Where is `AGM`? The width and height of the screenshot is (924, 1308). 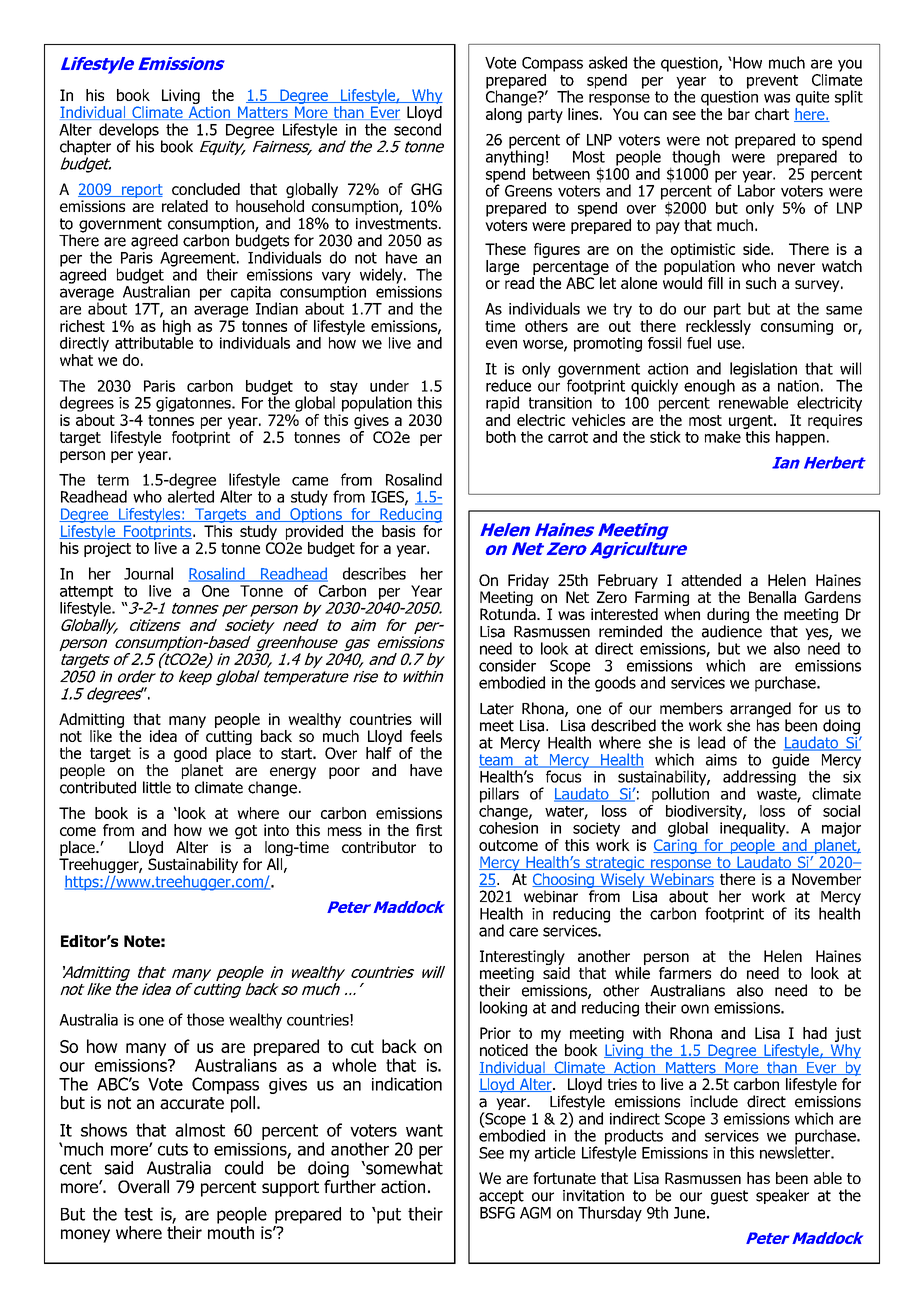
AGM is located at coordinates (535, 1213).
